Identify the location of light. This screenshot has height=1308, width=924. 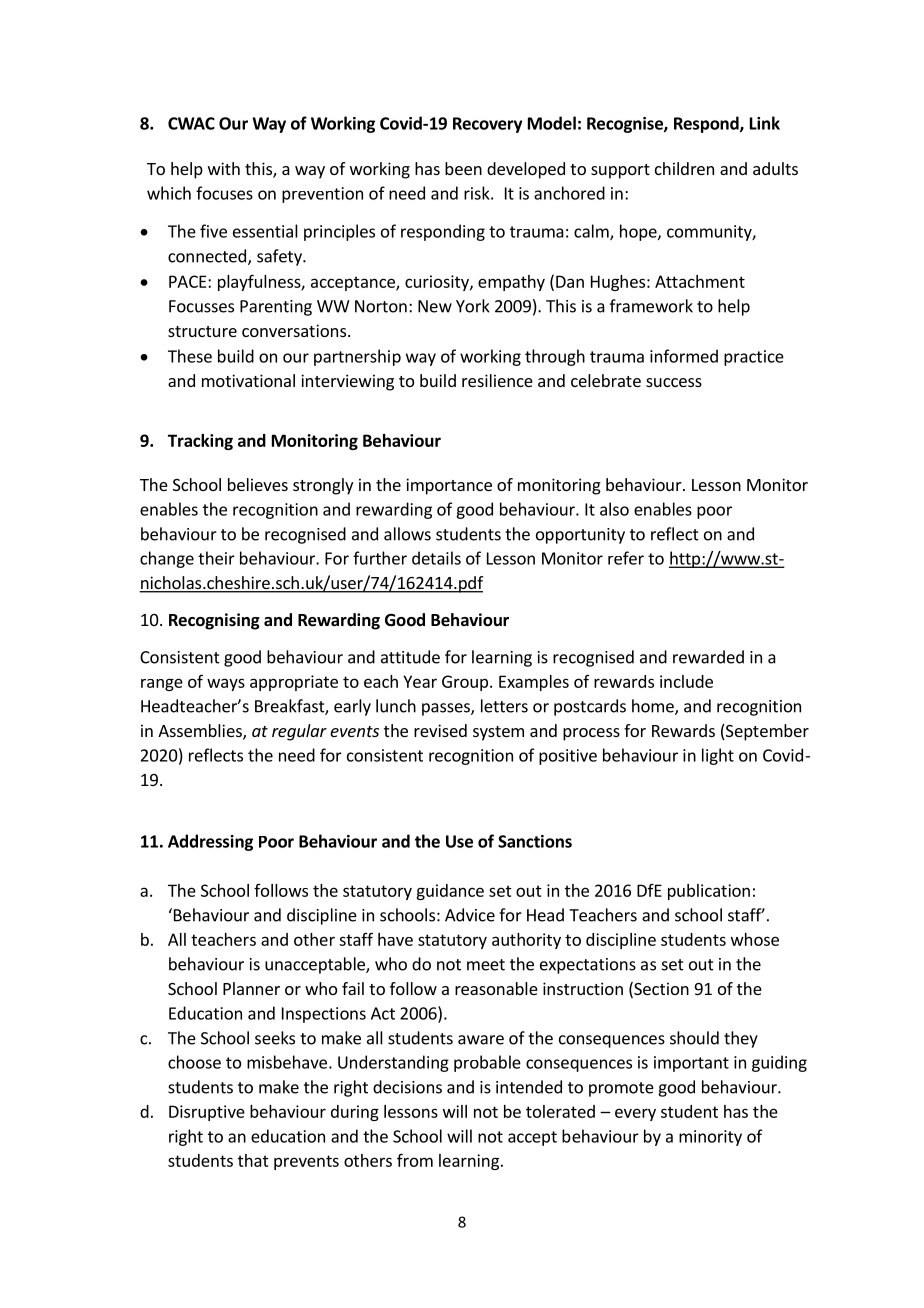
(718, 756).
